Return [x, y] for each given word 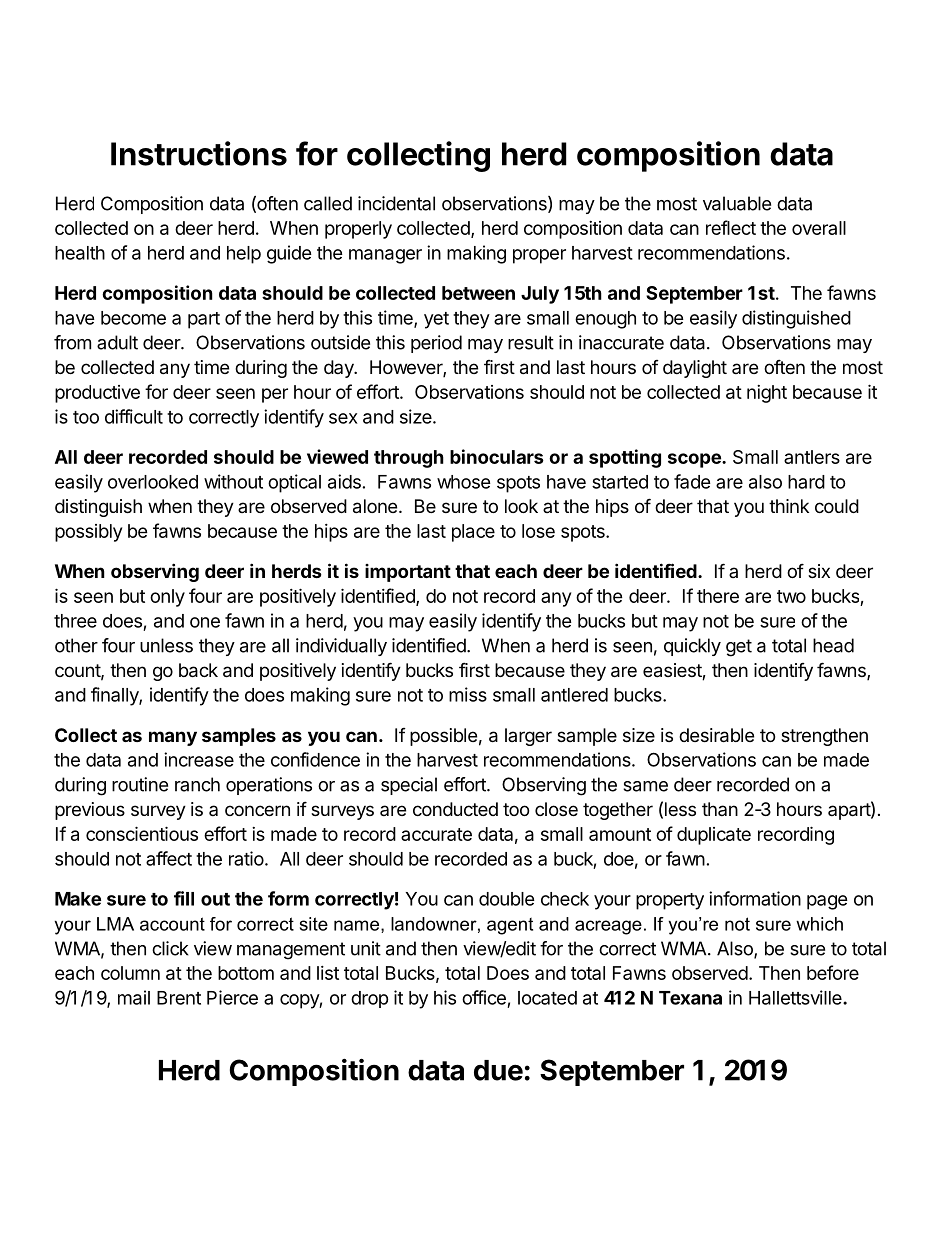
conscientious [142, 833]
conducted [455, 809]
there [718, 596]
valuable [737, 203]
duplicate [714, 836]
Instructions [199, 153]
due [498, 1070]
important [408, 573]
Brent [179, 998]
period [436, 344]
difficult [134, 416]
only [167, 598]
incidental [396, 203]
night [767, 394]
